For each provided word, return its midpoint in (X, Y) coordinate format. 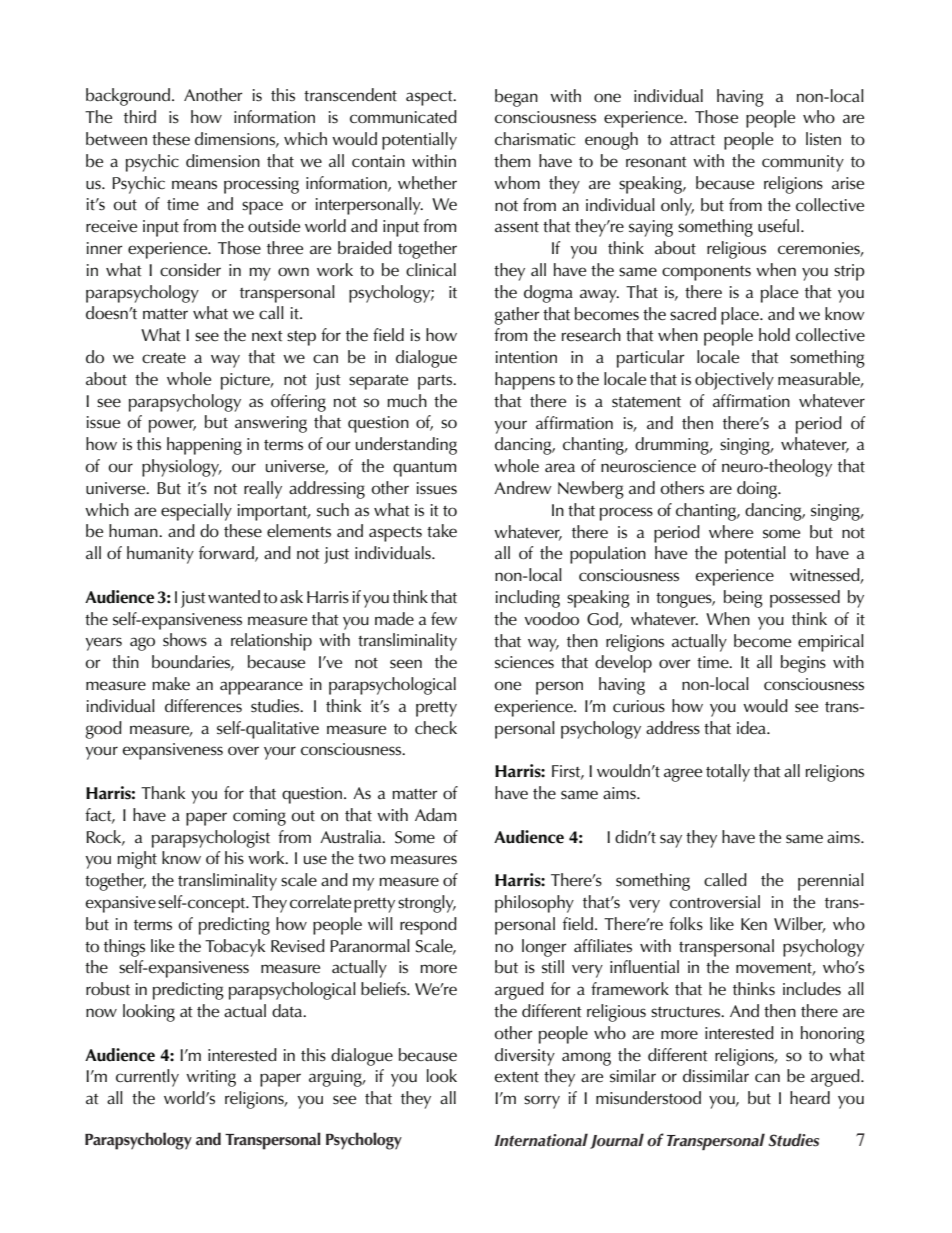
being (743, 599)
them (512, 161)
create (164, 358)
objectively (734, 381)
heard (810, 1098)
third (140, 116)
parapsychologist (211, 839)
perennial (831, 882)
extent (517, 1077)
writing (211, 1078)
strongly (427, 904)
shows (185, 640)
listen (823, 139)
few (444, 619)
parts (436, 382)
